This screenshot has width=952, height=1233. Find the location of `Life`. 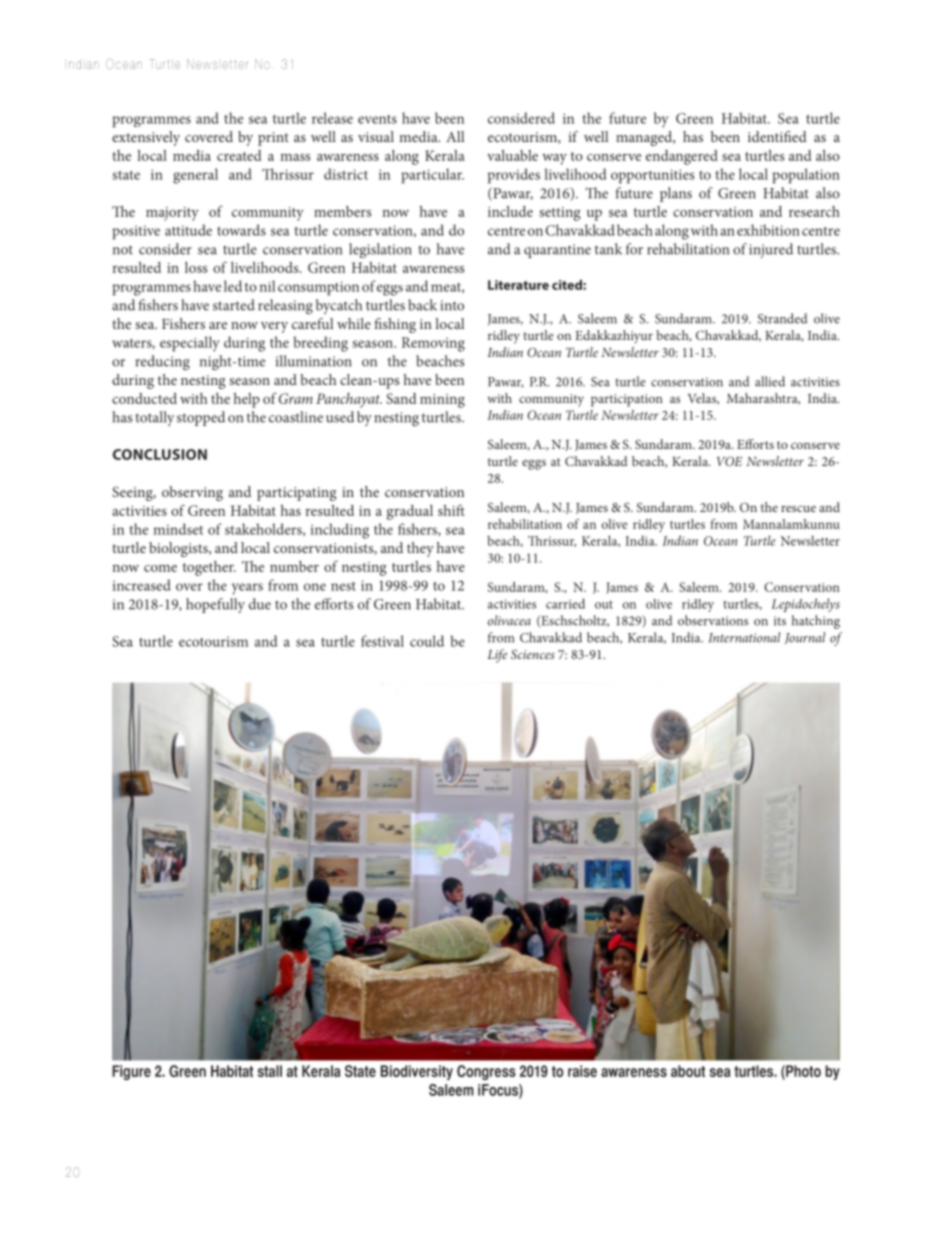

Life is located at coordinates (497, 656).
